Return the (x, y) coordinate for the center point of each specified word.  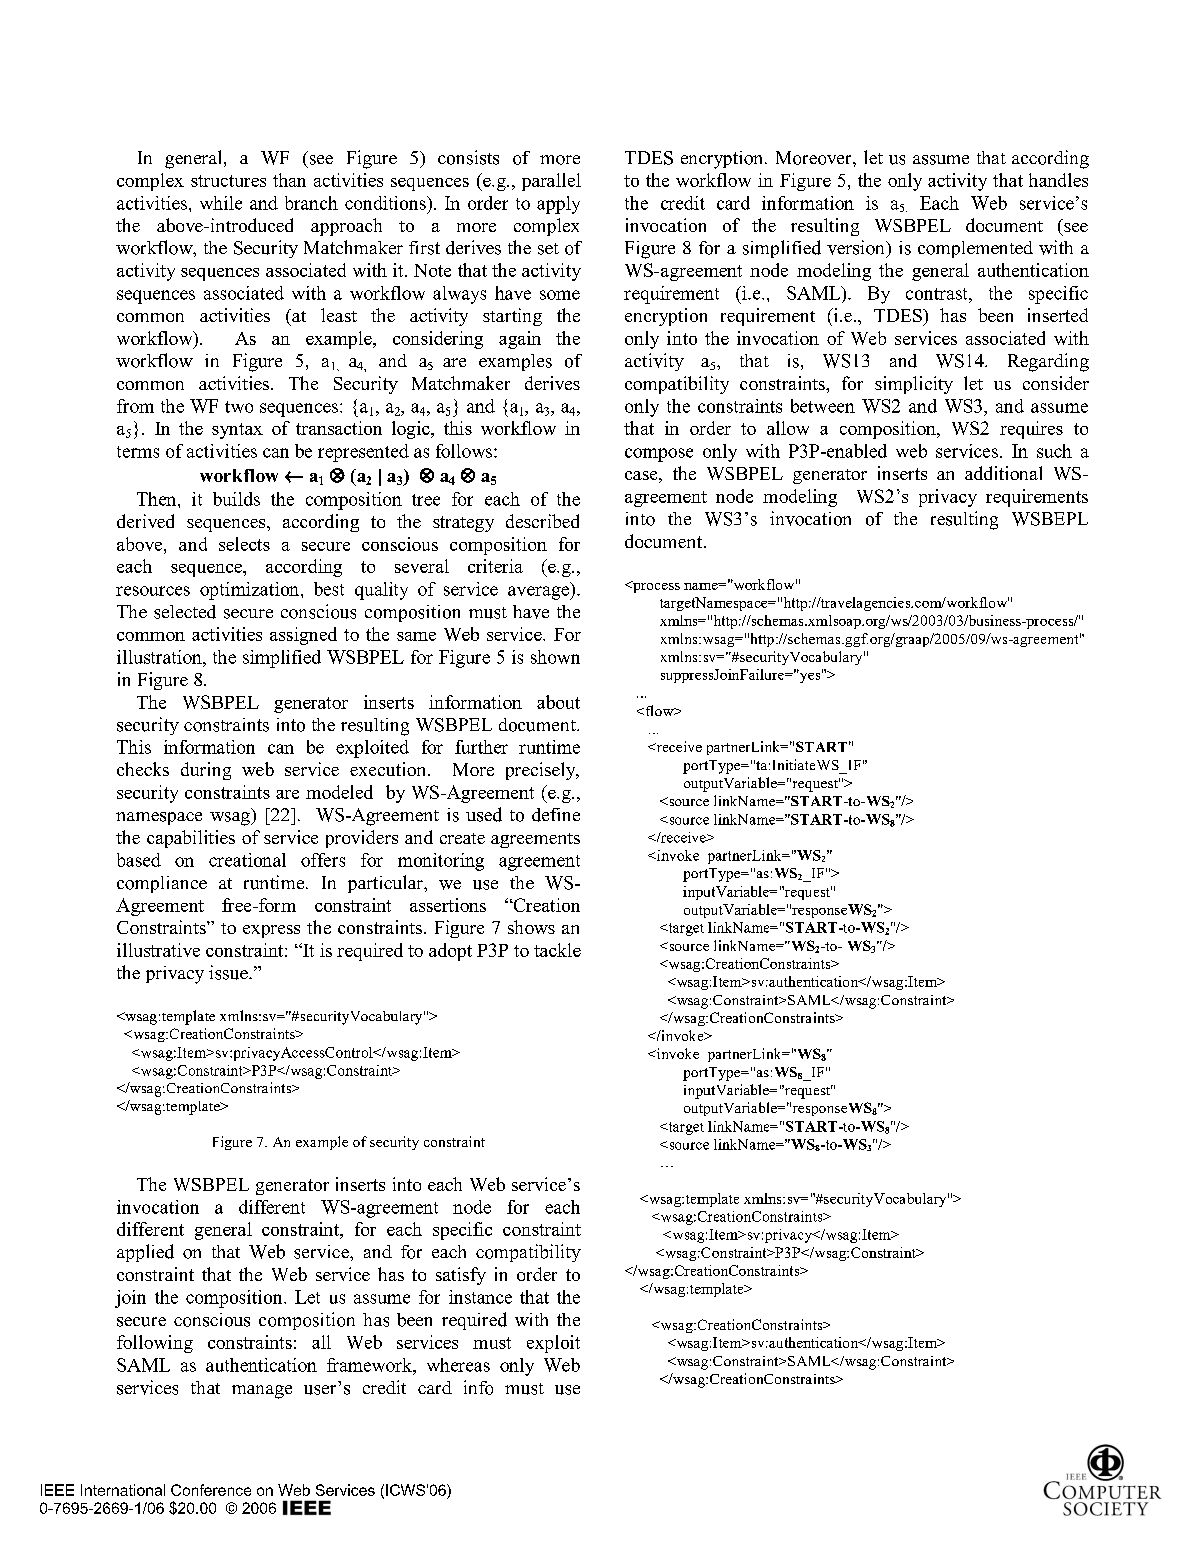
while (221, 203)
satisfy (461, 1276)
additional (1003, 473)
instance (480, 1297)
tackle (557, 950)
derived (145, 521)
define (556, 815)
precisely (542, 771)
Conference (211, 1490)
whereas (458, 1365)
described (542, 521)
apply (558, 205)
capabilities (191, 839)
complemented (975, 249)
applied (145, 1253)
